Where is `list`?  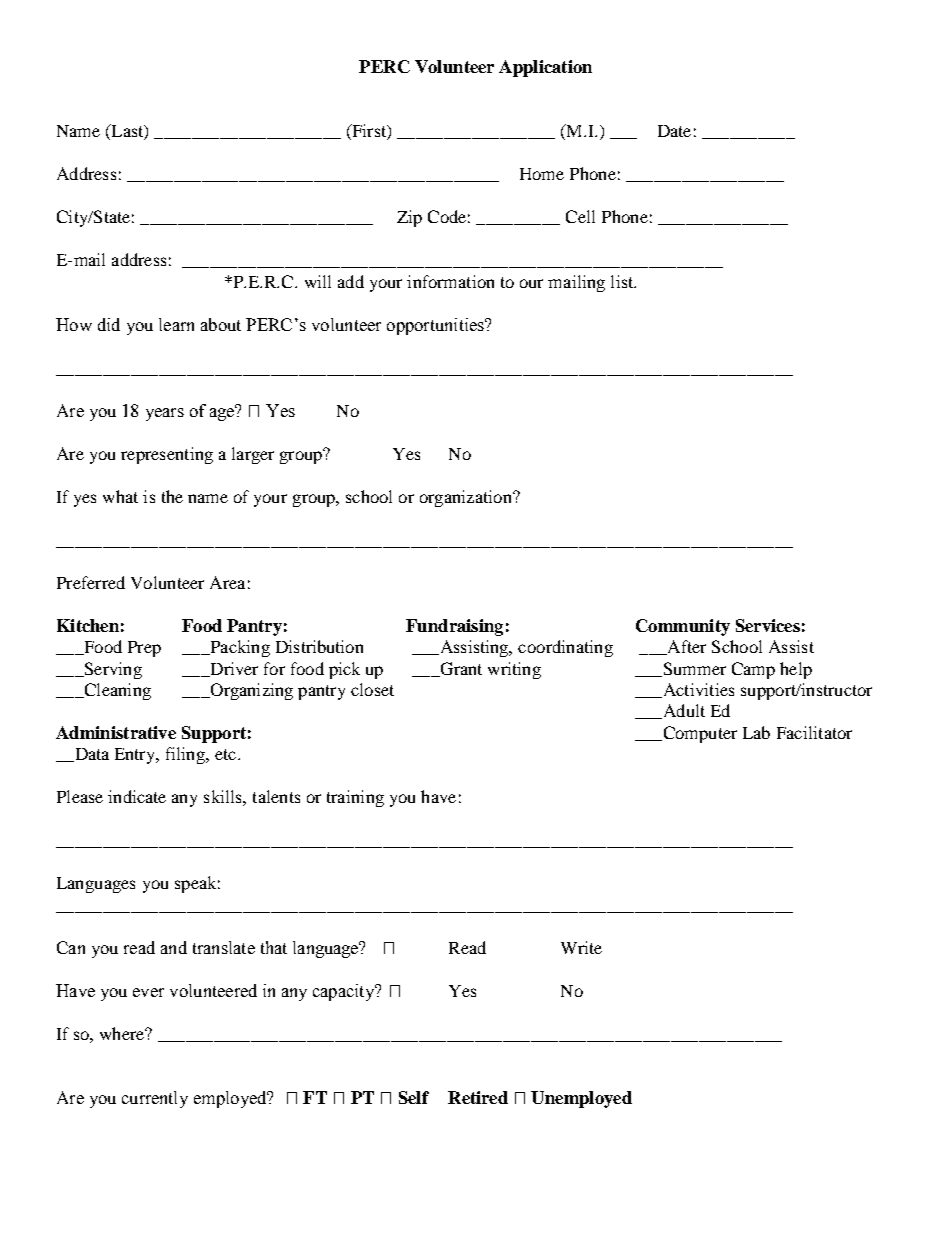 list is located at coordinates (623, 281).
